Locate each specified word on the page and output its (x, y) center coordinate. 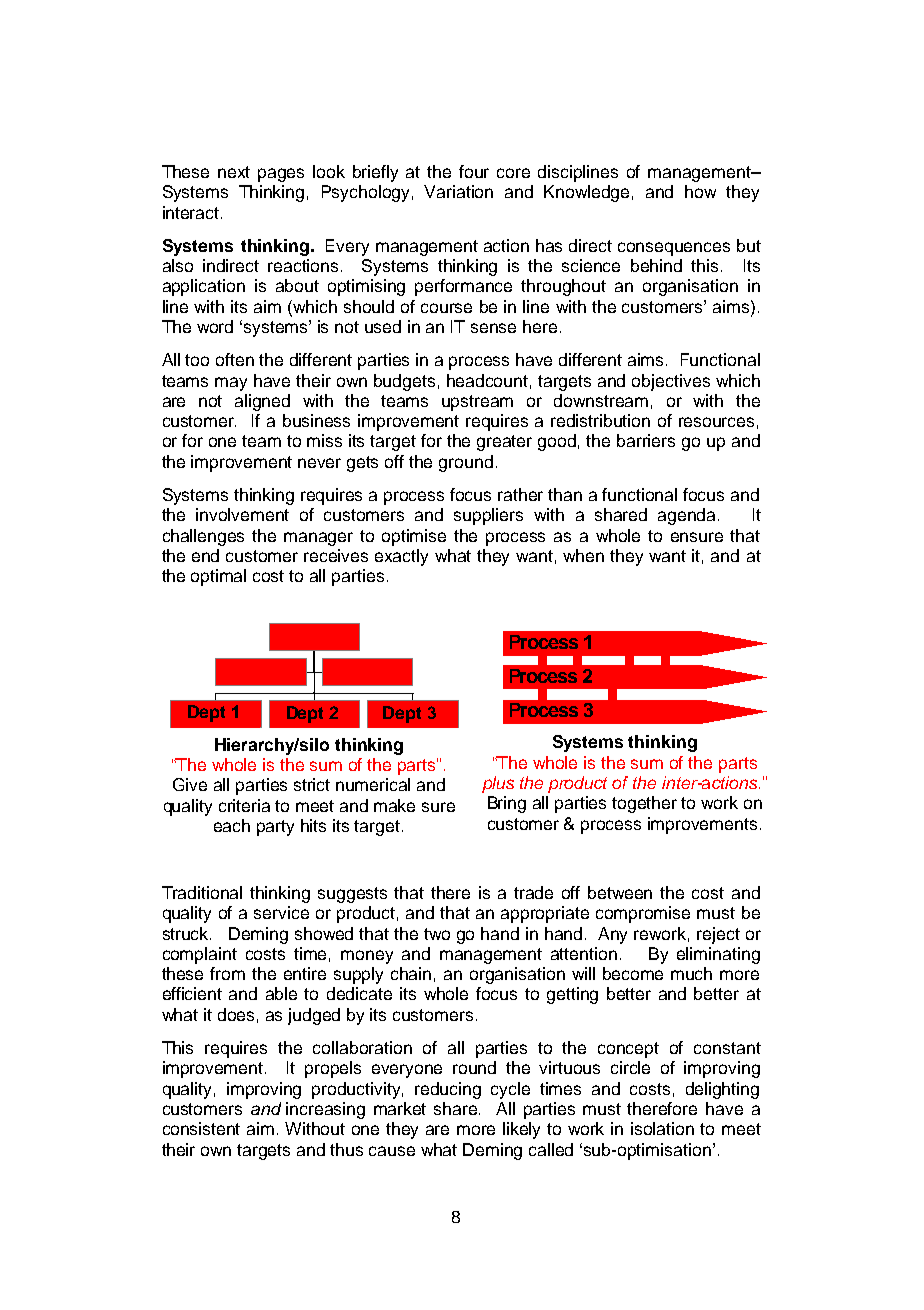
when (583, 555)
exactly (401, 557)
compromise (643, 914)
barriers (646, 440)
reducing (448, 1090)
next (234, 172)
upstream (477, 403)
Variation (458, 191)
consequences (674, 249)
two (437, 934)
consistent (201, 1128)
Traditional (202, 892)
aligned (262, 402)
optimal (218, 577)
